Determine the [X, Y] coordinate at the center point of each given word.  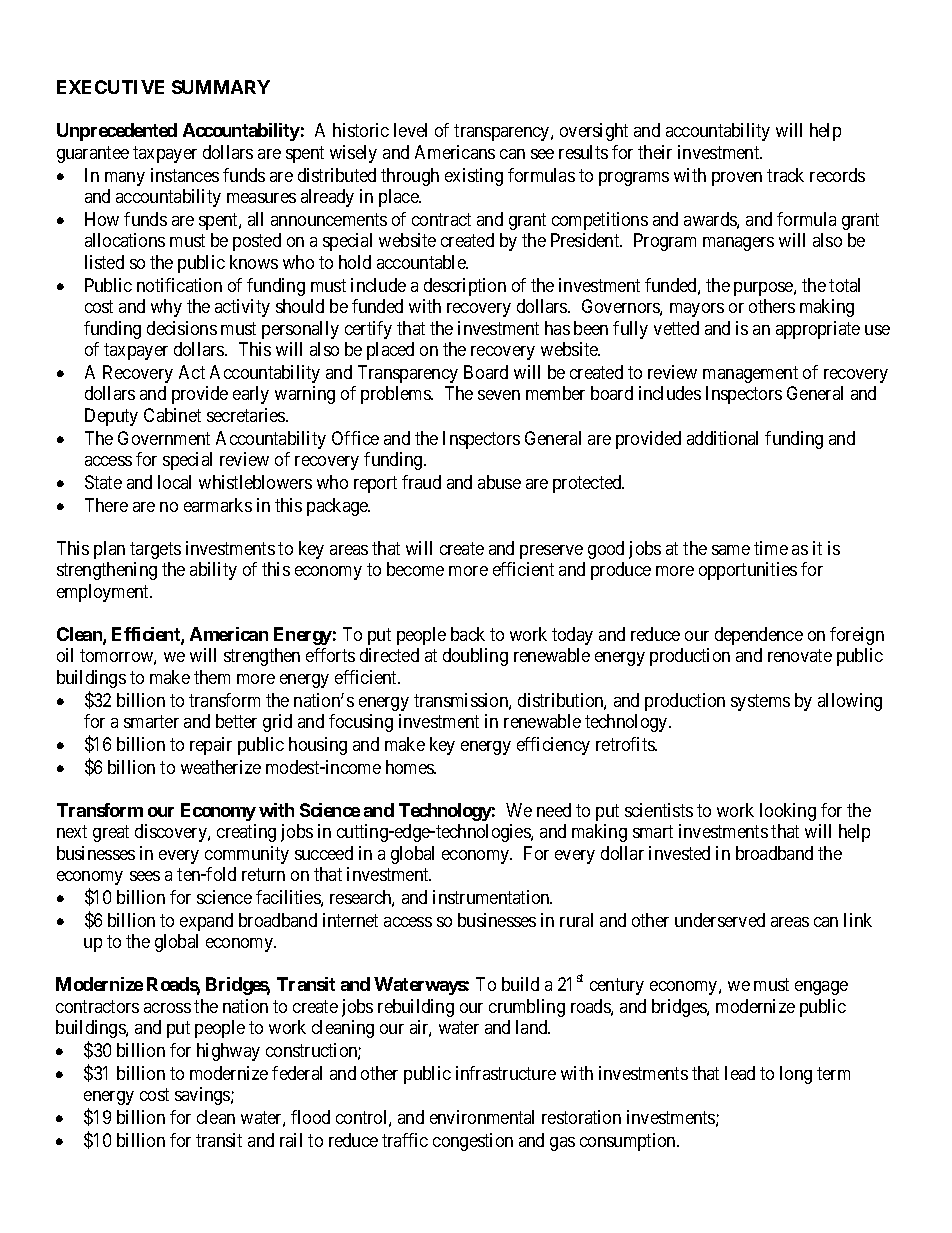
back [468, 634]
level [410, 130]
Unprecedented [117, 132]
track [785, 175]
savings [203, 1096]
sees [145, 876]
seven [499, 395]
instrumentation [492, 897]
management [750, 374]
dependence [759, 636]
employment [104, 593]
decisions [182, 328]
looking [788, 812]
